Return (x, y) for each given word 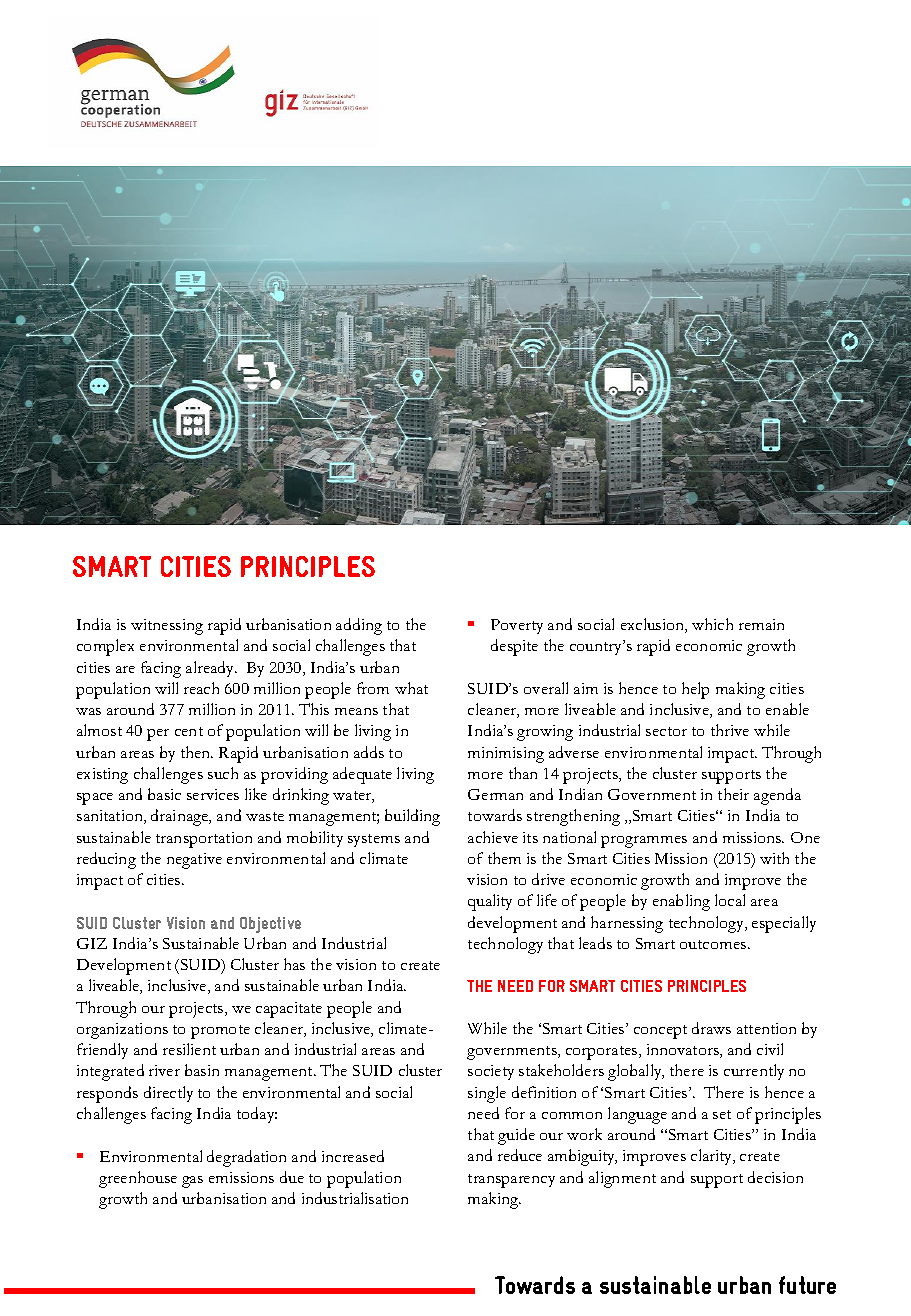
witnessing (167, 627)
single (487, 1094)
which (712, 624)
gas (192, 1182)
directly (168, 1094)
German (495, 794)
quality (490, 902)
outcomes (714, 944)
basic (164, 794)
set (722, 1114)
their (733, 794)
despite (514, 647)
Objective (270, 925)
